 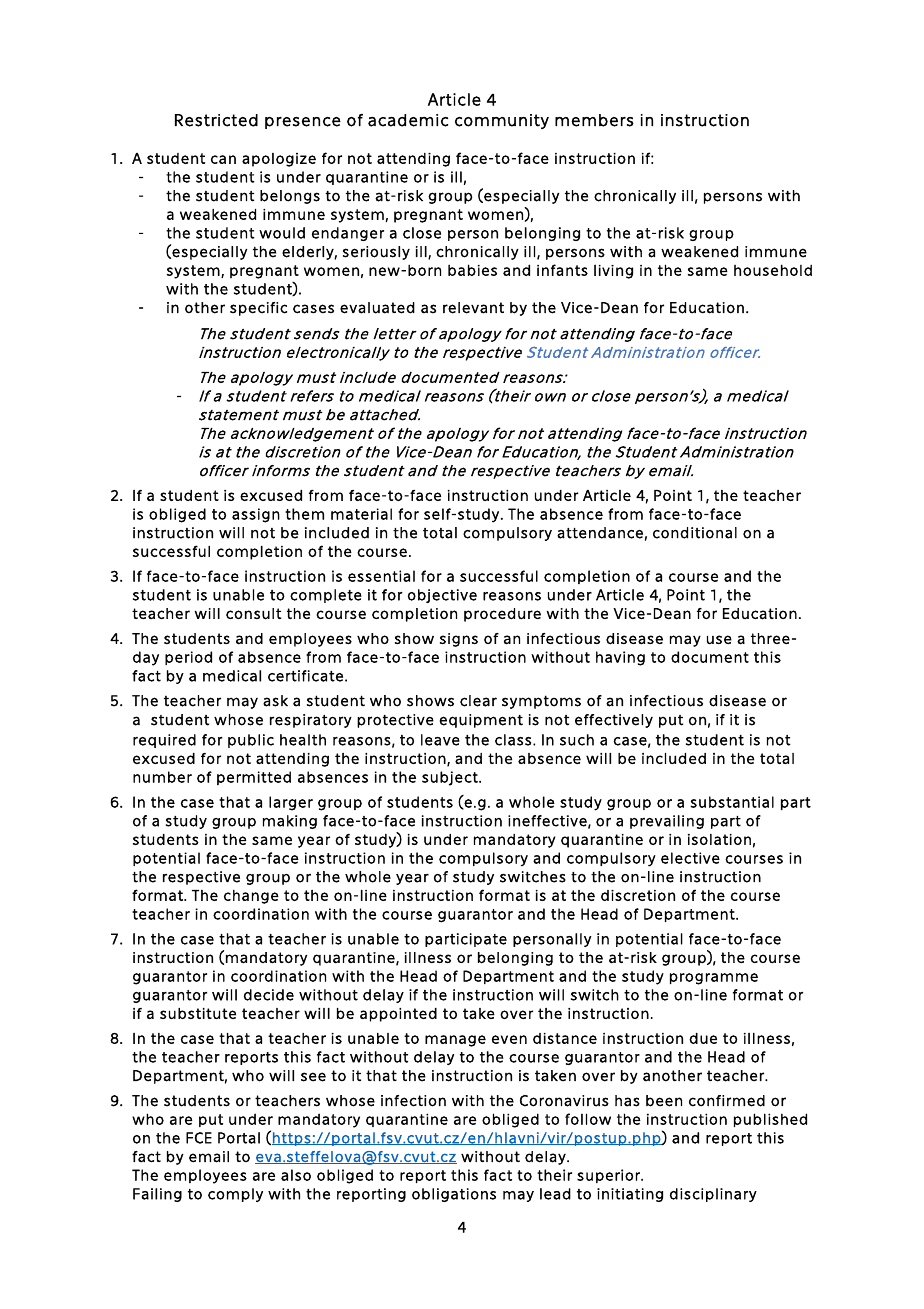 I want to click on change, so click(x=251, y=897).
